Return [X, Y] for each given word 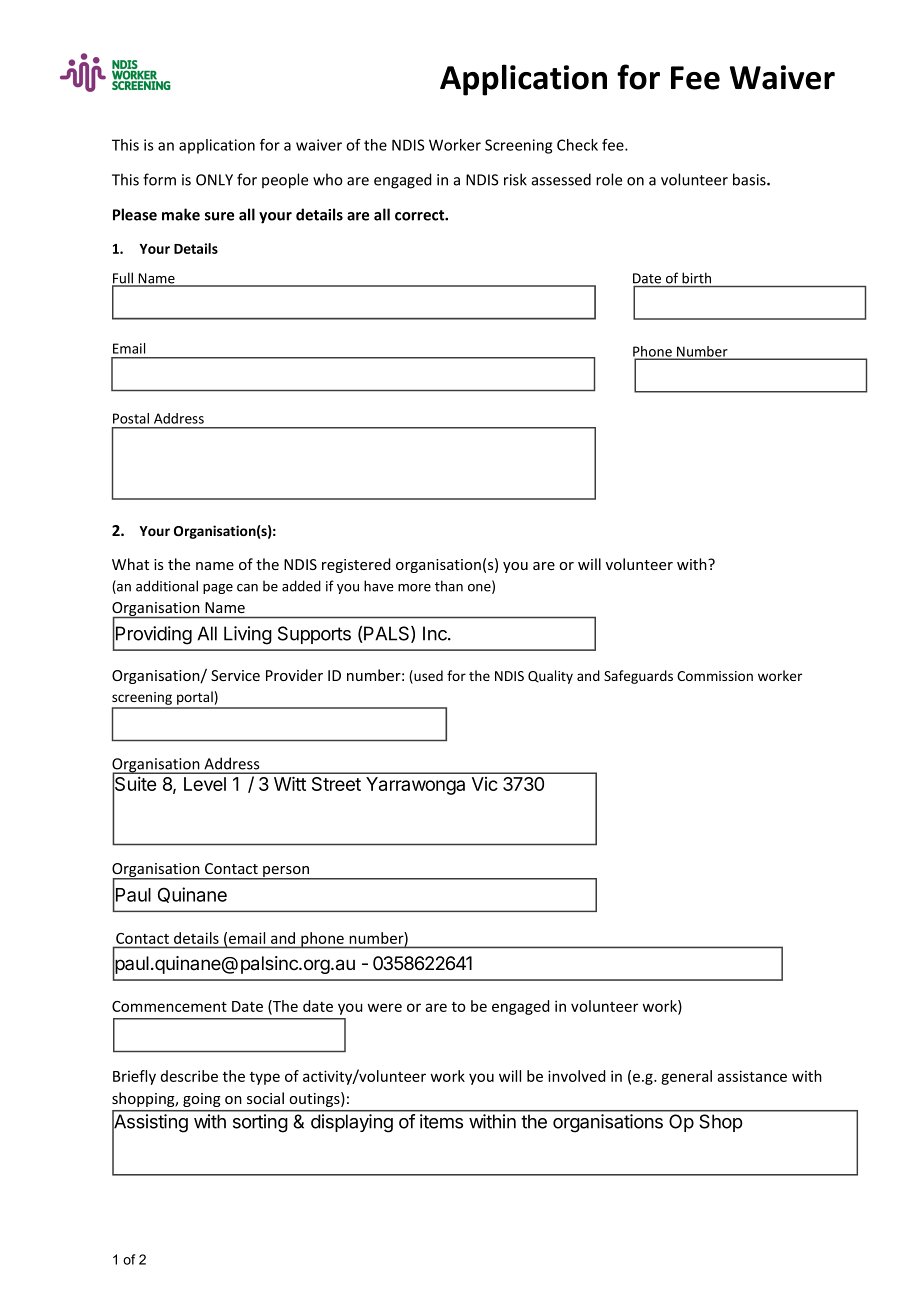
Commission [715, 676]
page [218, 589]
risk [515, 179]
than [449, 586]
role [609, 179]
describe [189, 1076]
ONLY [214, 180]
